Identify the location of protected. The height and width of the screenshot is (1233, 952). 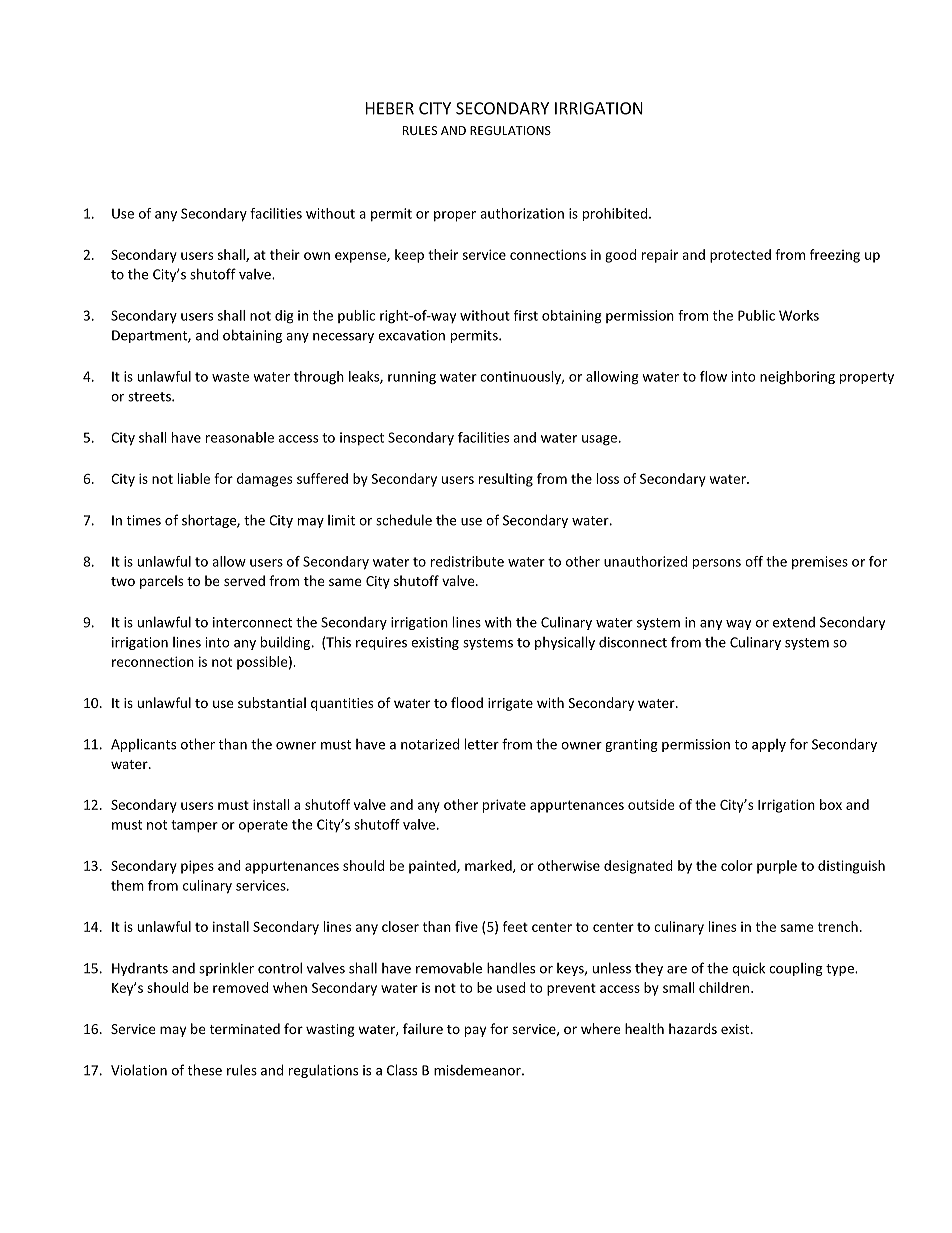
(740, 256).
